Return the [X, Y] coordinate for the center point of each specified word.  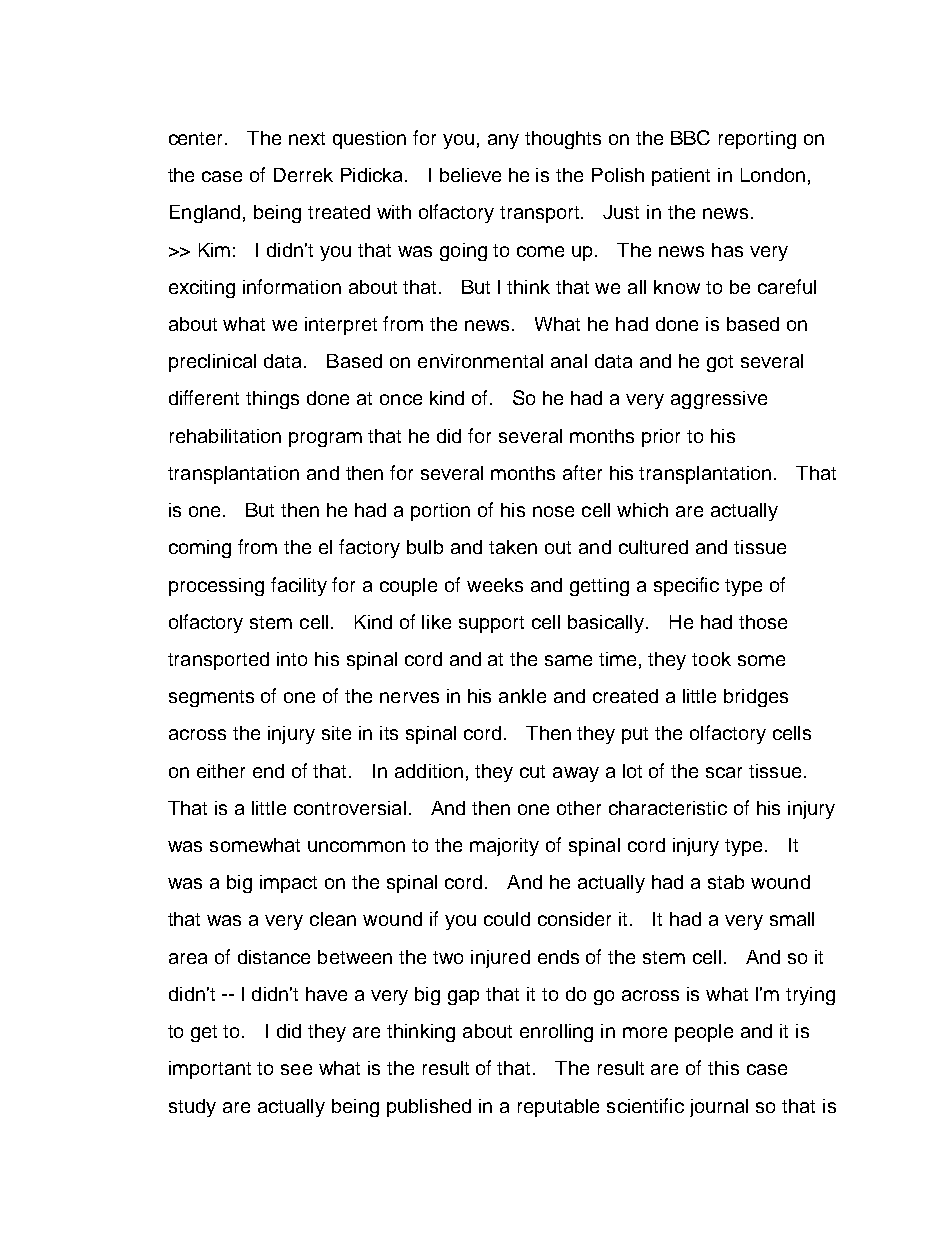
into [292, 659]
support [491, 624]
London [773, 175]
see [296, 1069]
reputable [558, 1108]
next [307, 138]
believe [470, 175]
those [763, 622]
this [723, 1068]
